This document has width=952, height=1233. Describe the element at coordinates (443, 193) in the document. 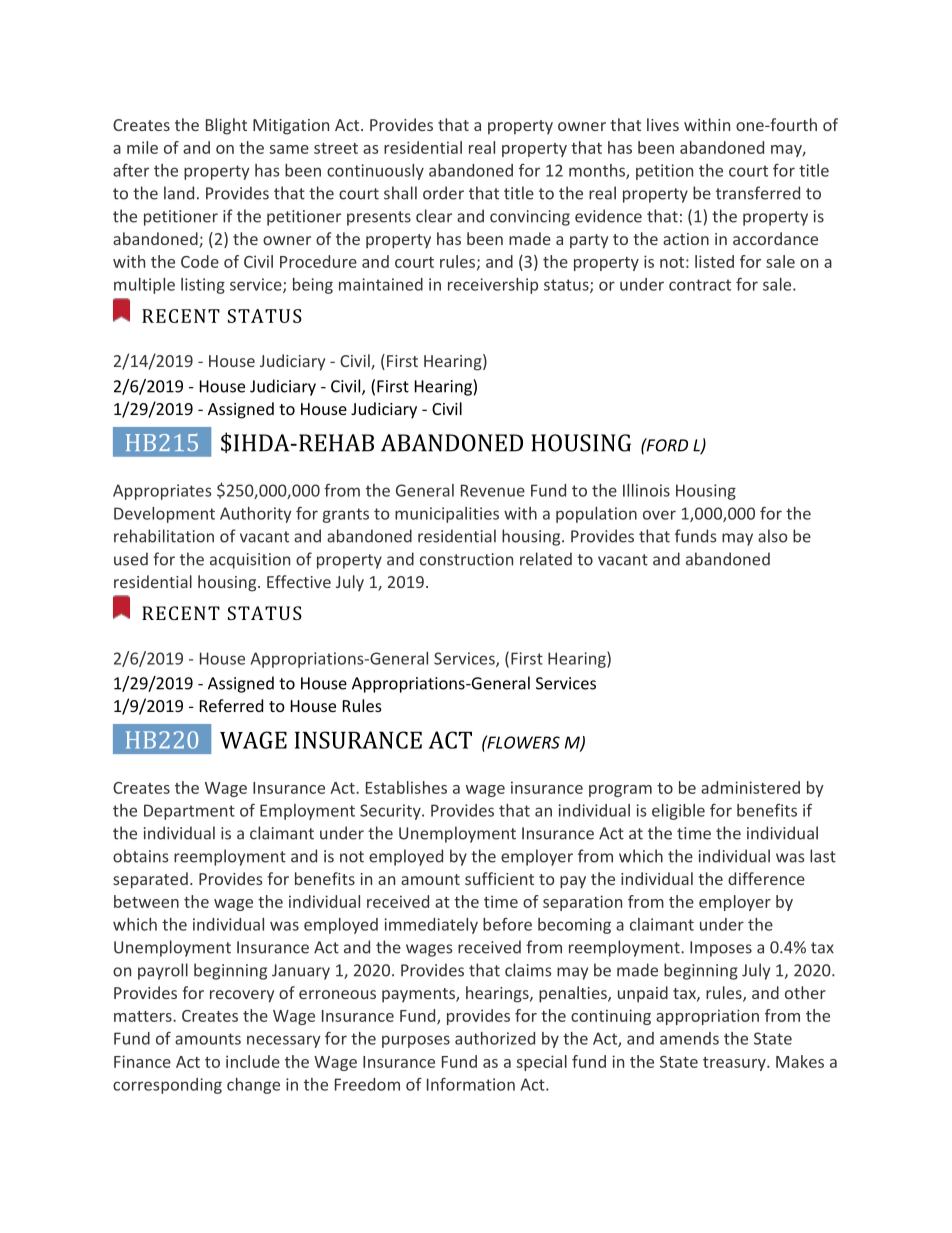

I see `order` at that location.
